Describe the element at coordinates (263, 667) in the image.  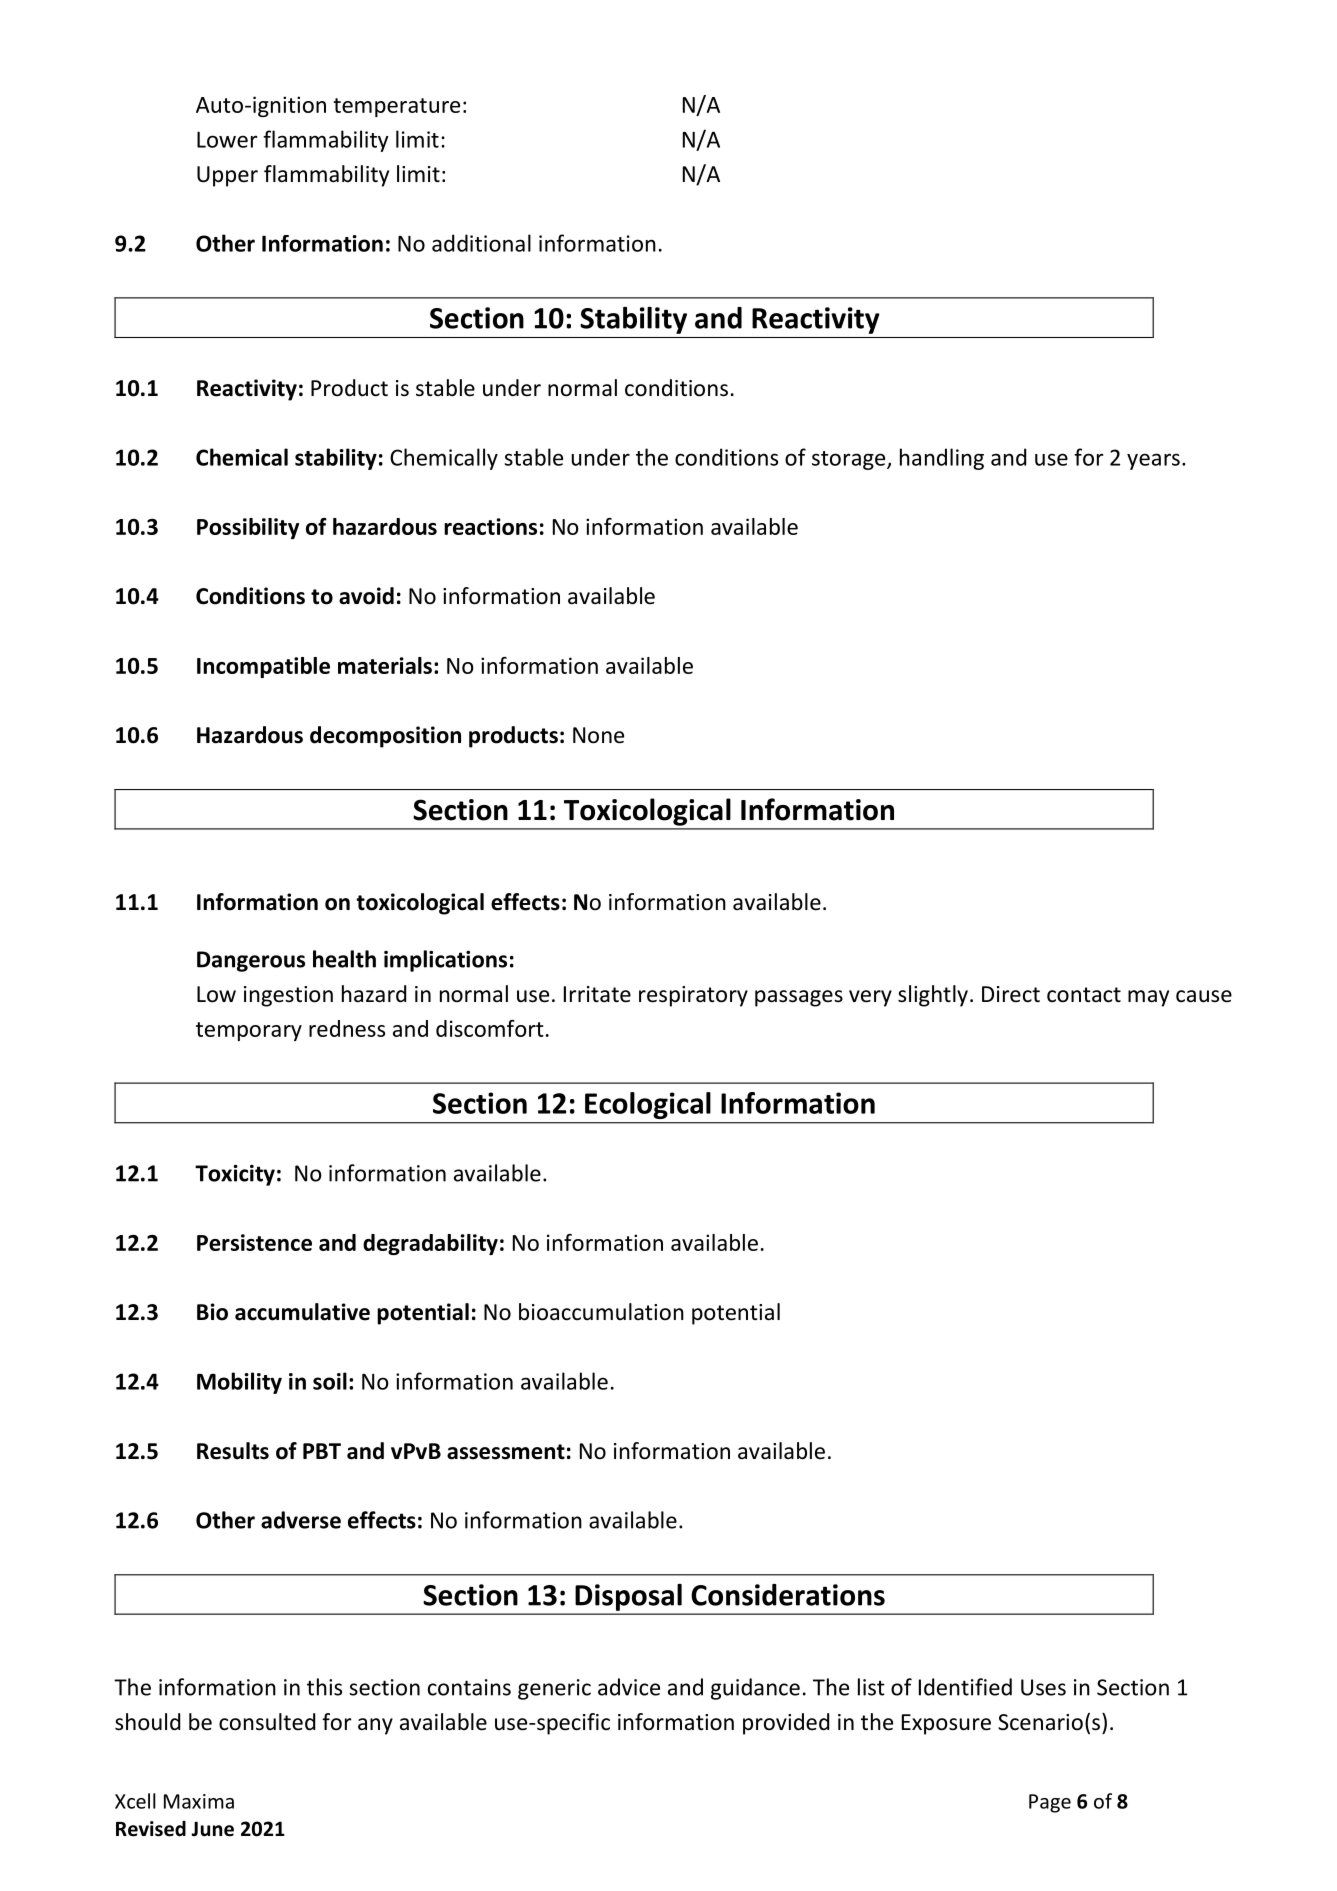
I see `Incompatible` at that location.
